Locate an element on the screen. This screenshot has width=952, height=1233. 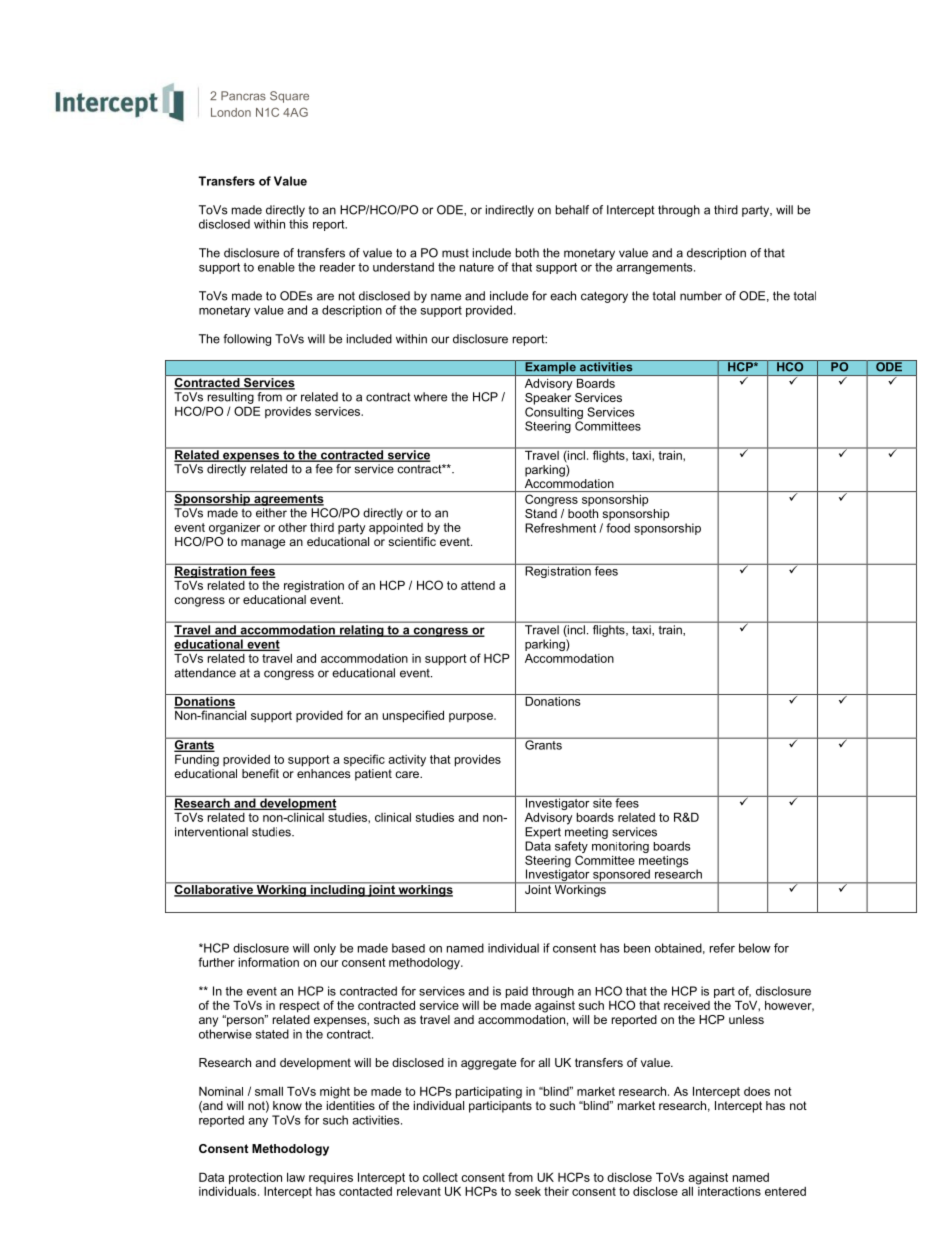
food is located at coordinates (618, 528).
